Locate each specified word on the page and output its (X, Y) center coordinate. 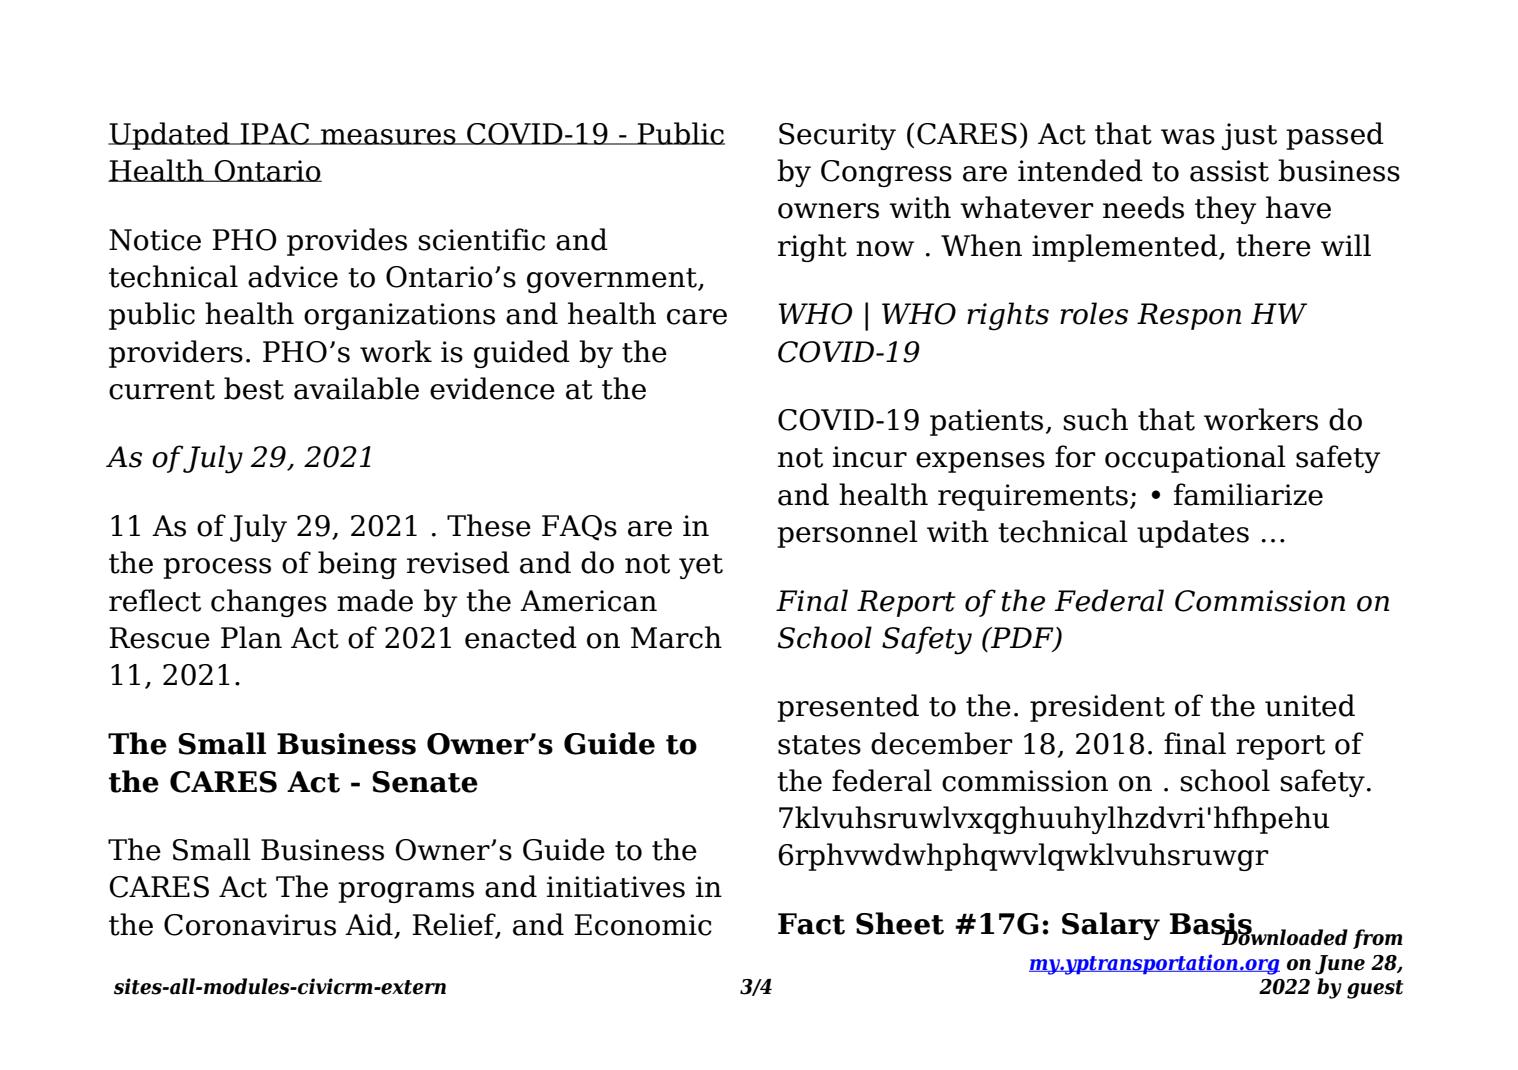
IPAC (275, 134)
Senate (425, 782)
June (1340, 965)
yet (701, 566)
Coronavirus (250, 925)
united (1310, 705)
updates (1193, 534)
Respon (1189, 316)
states (819, 745)
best (254, 388)
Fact (811, 924)
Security (837, 136)
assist (1229, 171)
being (357, 565)
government (613, 280)
